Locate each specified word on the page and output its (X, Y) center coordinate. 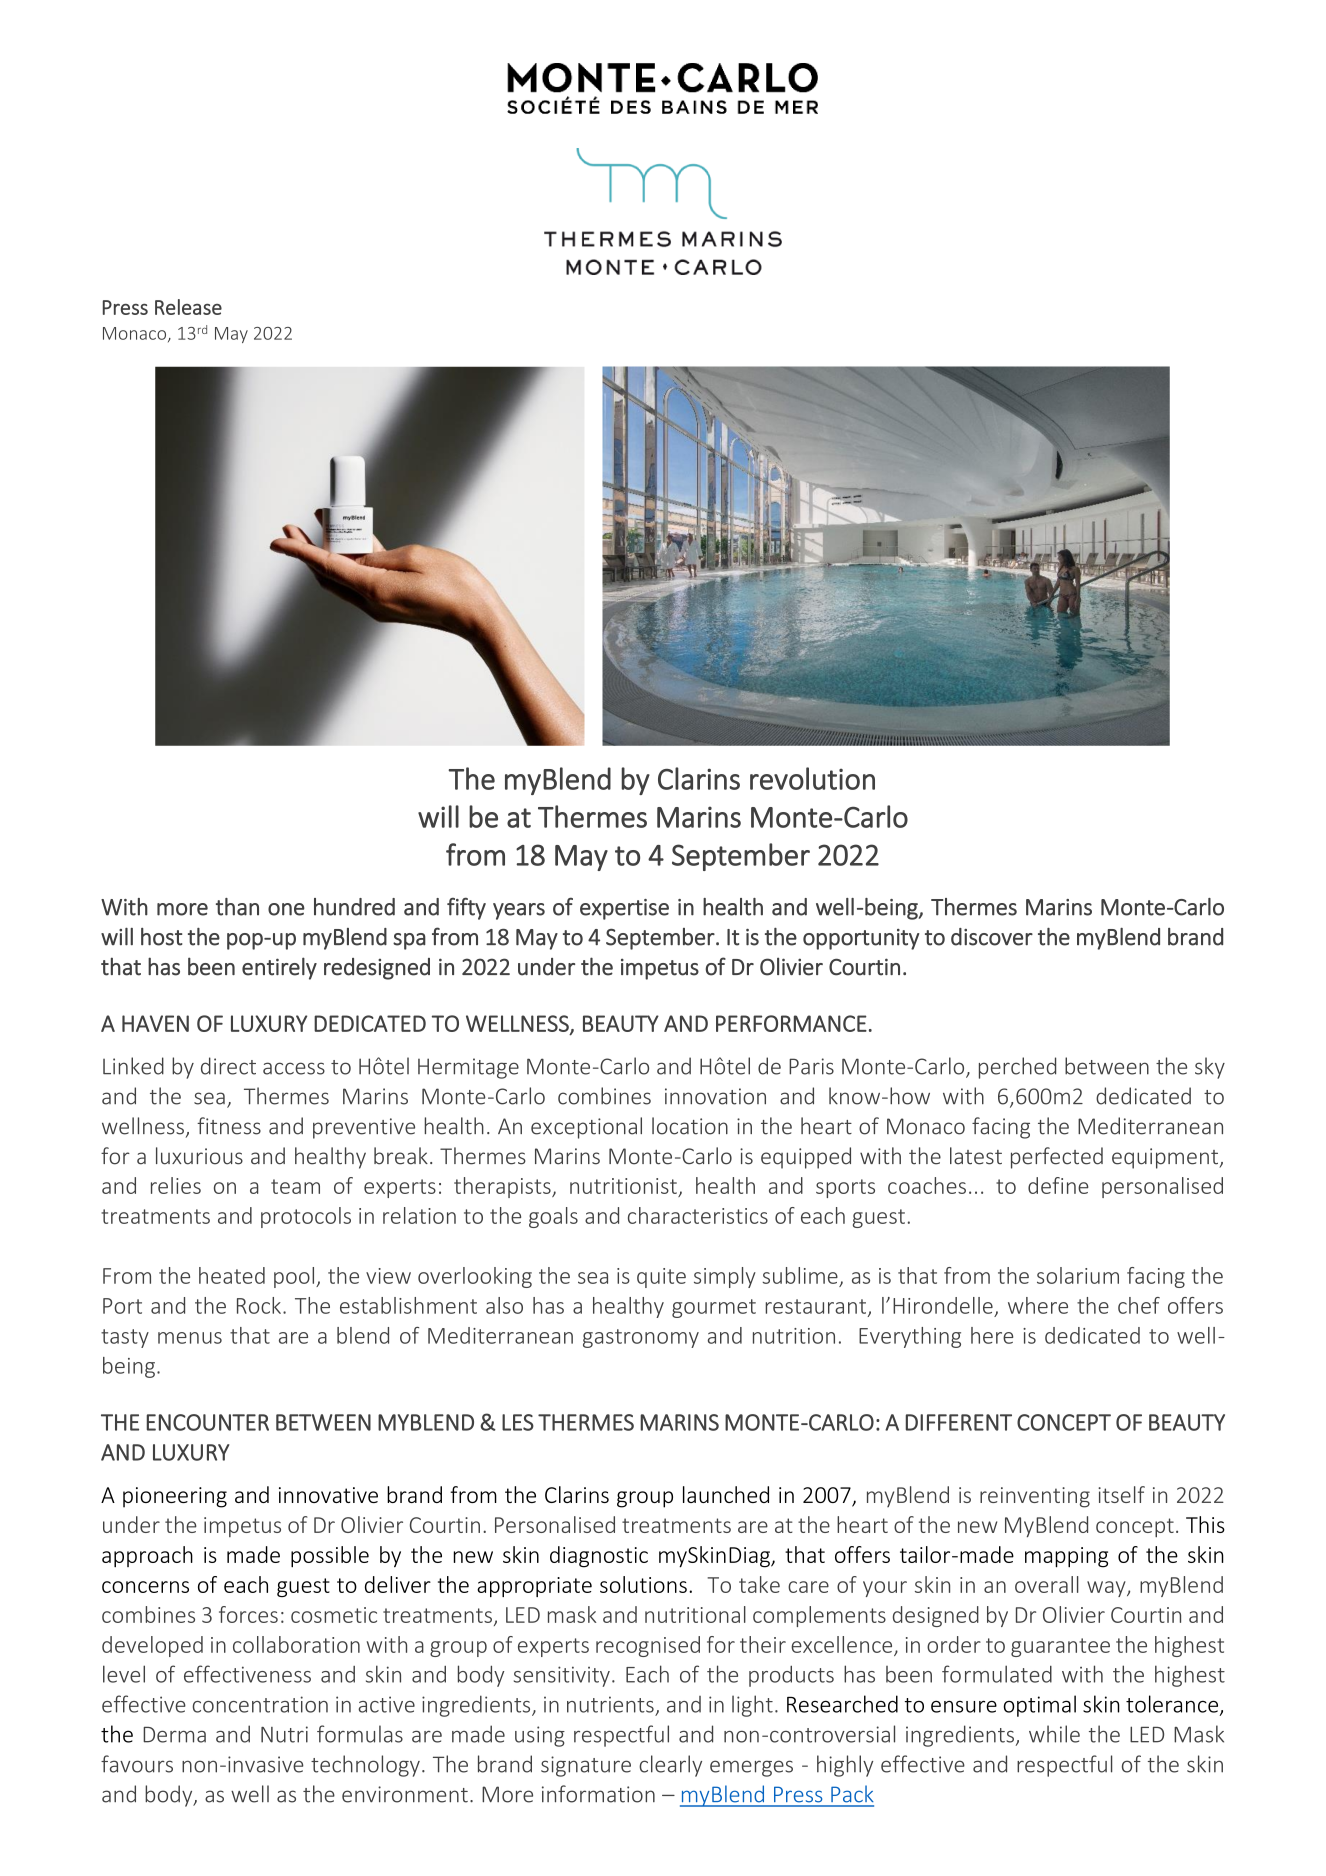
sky (1210, 1068)
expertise (624, 909)
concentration (260, 1704)
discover (992, 937)
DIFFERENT (959, 1422)
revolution (812, 778)
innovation (715, 1096)
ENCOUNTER (208, 1422)
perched (1017, 1068)
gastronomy (641, 1338)
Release (188, 307)
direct (228, 1066)
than (237, 907)
